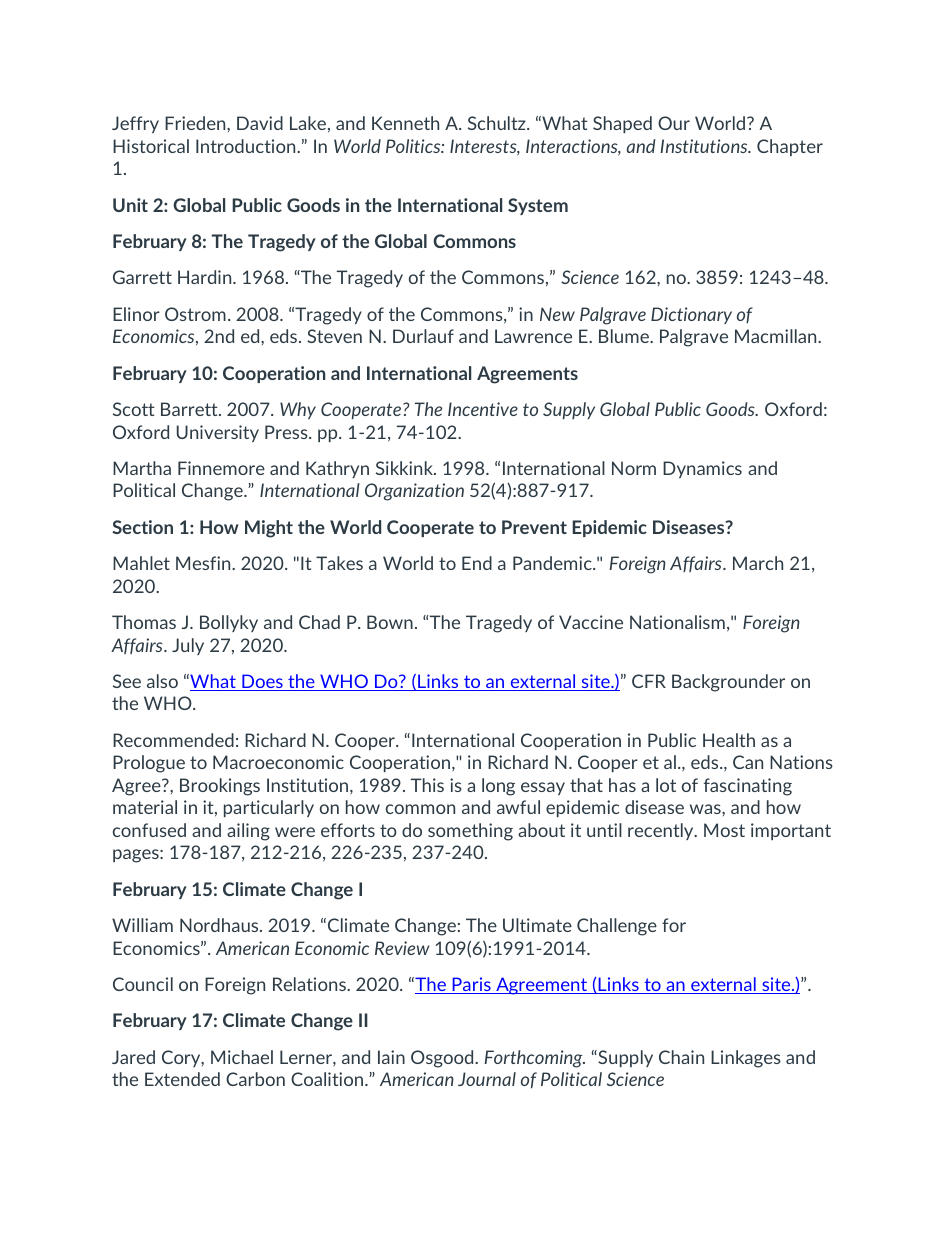 The image size is (952, 1233). I want to click on Introduction, so click(247, 146).
